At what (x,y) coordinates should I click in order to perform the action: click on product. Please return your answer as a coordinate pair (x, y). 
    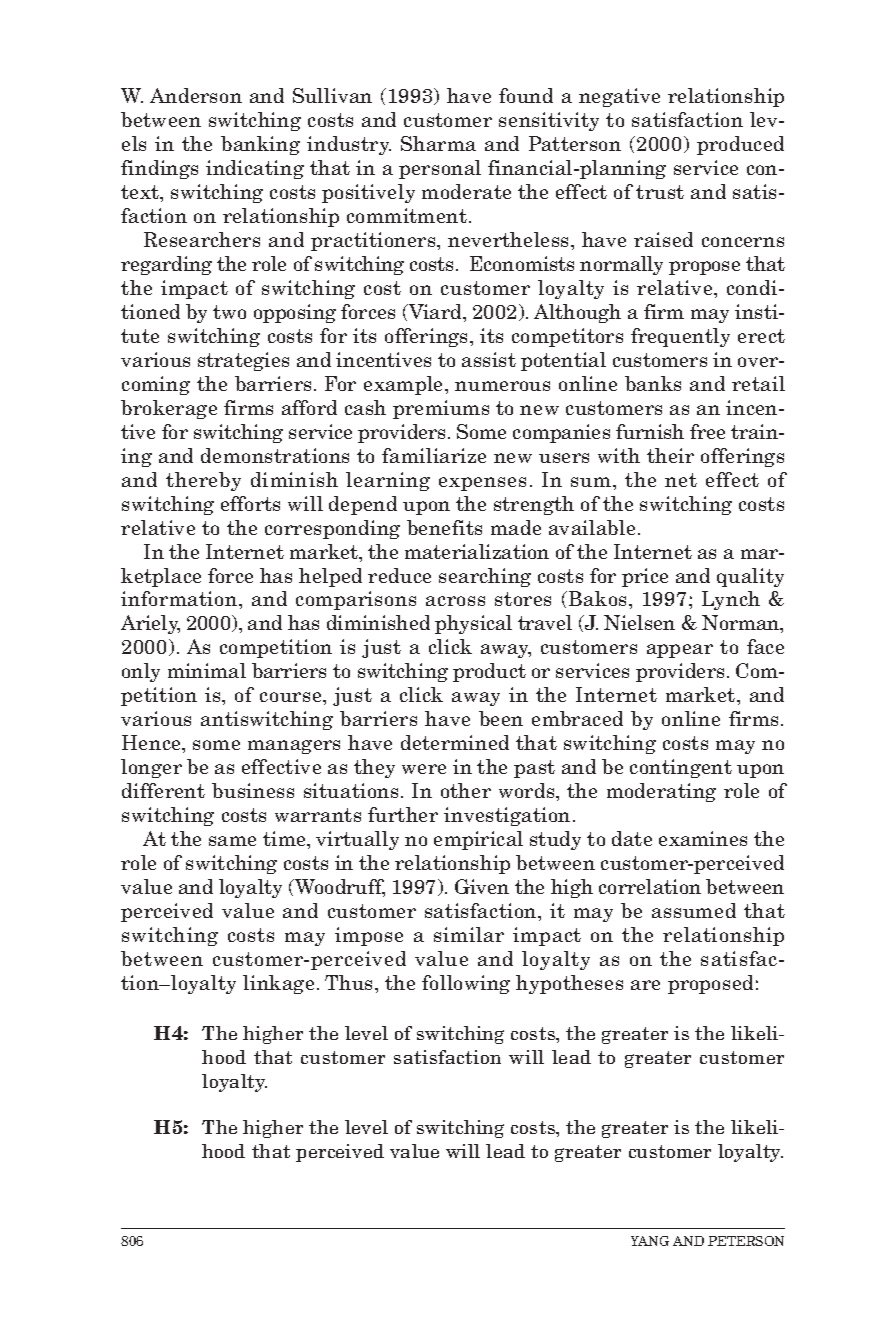
    Looking at the image, I should click on (489, 672).
